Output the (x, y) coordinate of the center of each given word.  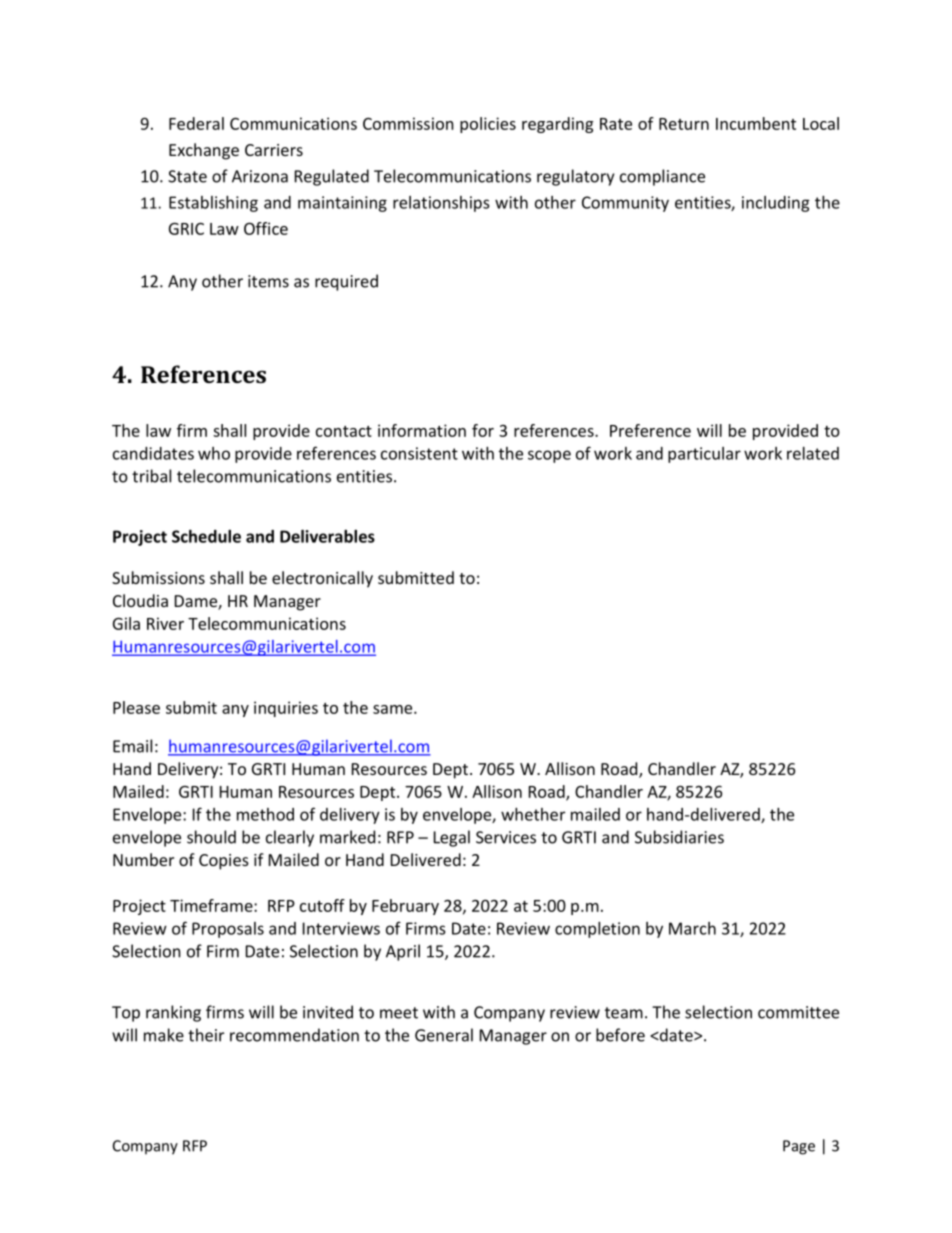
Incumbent (756, 123)
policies (488, 125)
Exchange (204, 151)
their (206, 1035)
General (444, 1035)
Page (799, 1147)
